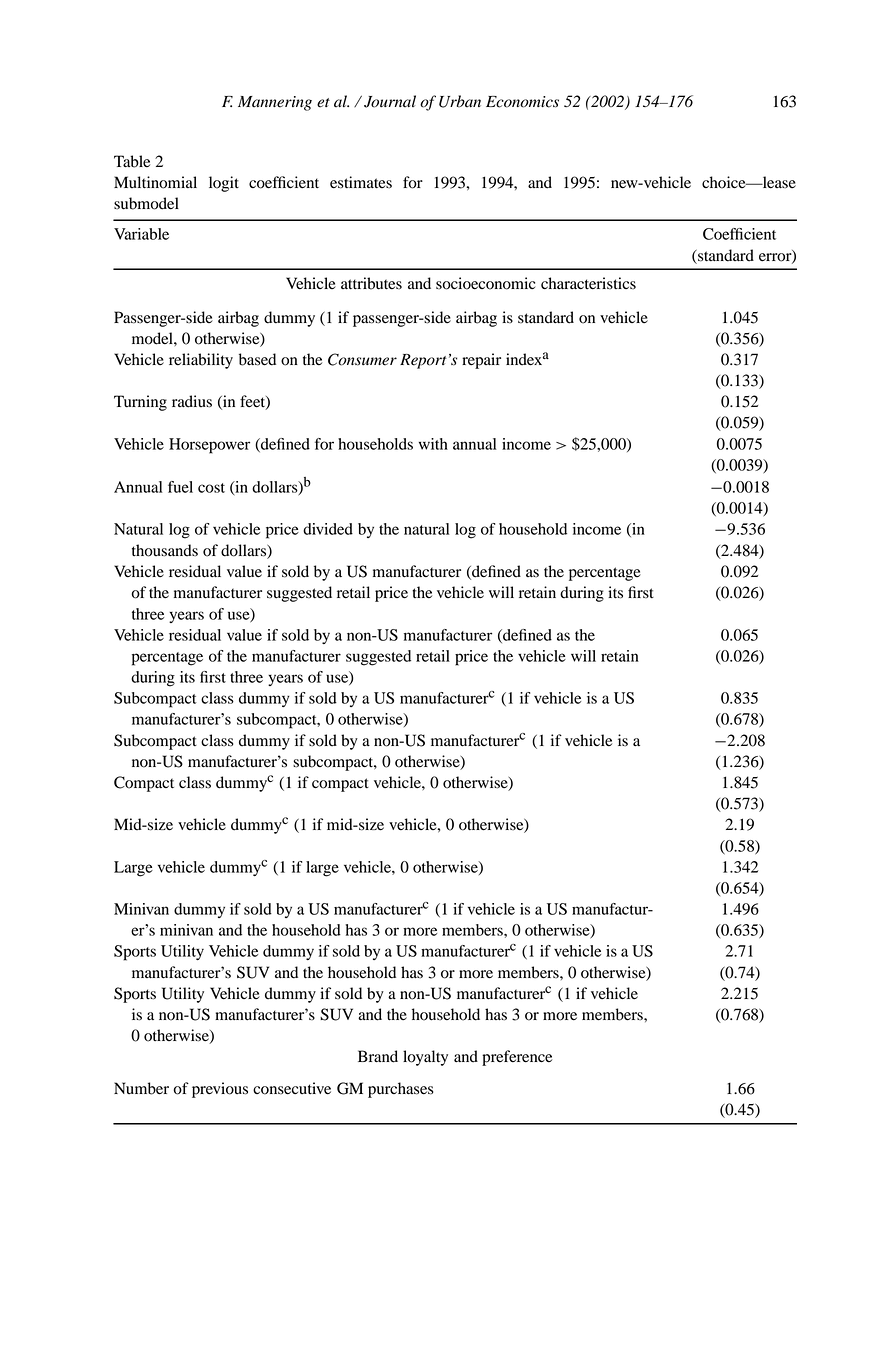  I want to click on Journal, so click(390, 101).
